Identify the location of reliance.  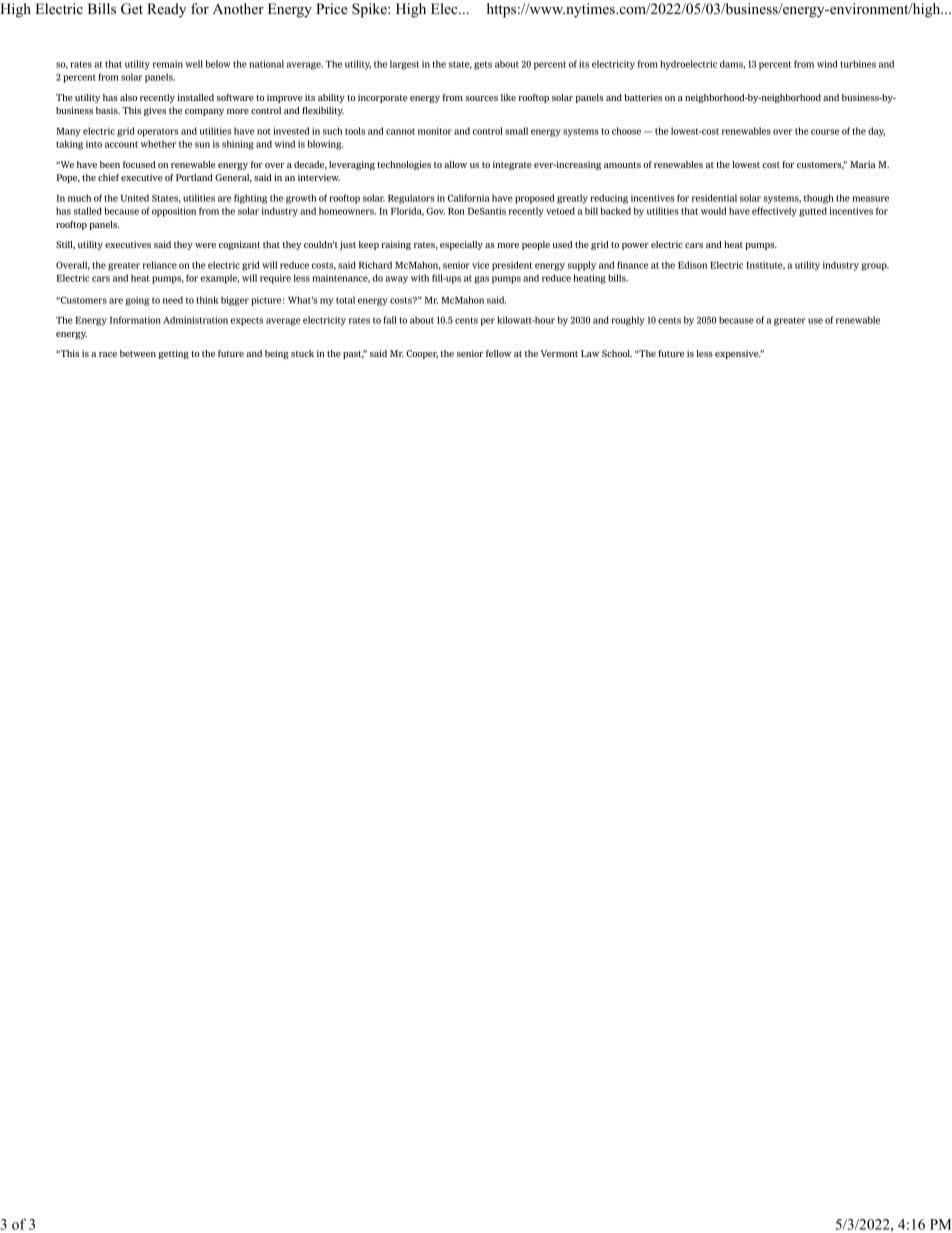
(160, 265).
